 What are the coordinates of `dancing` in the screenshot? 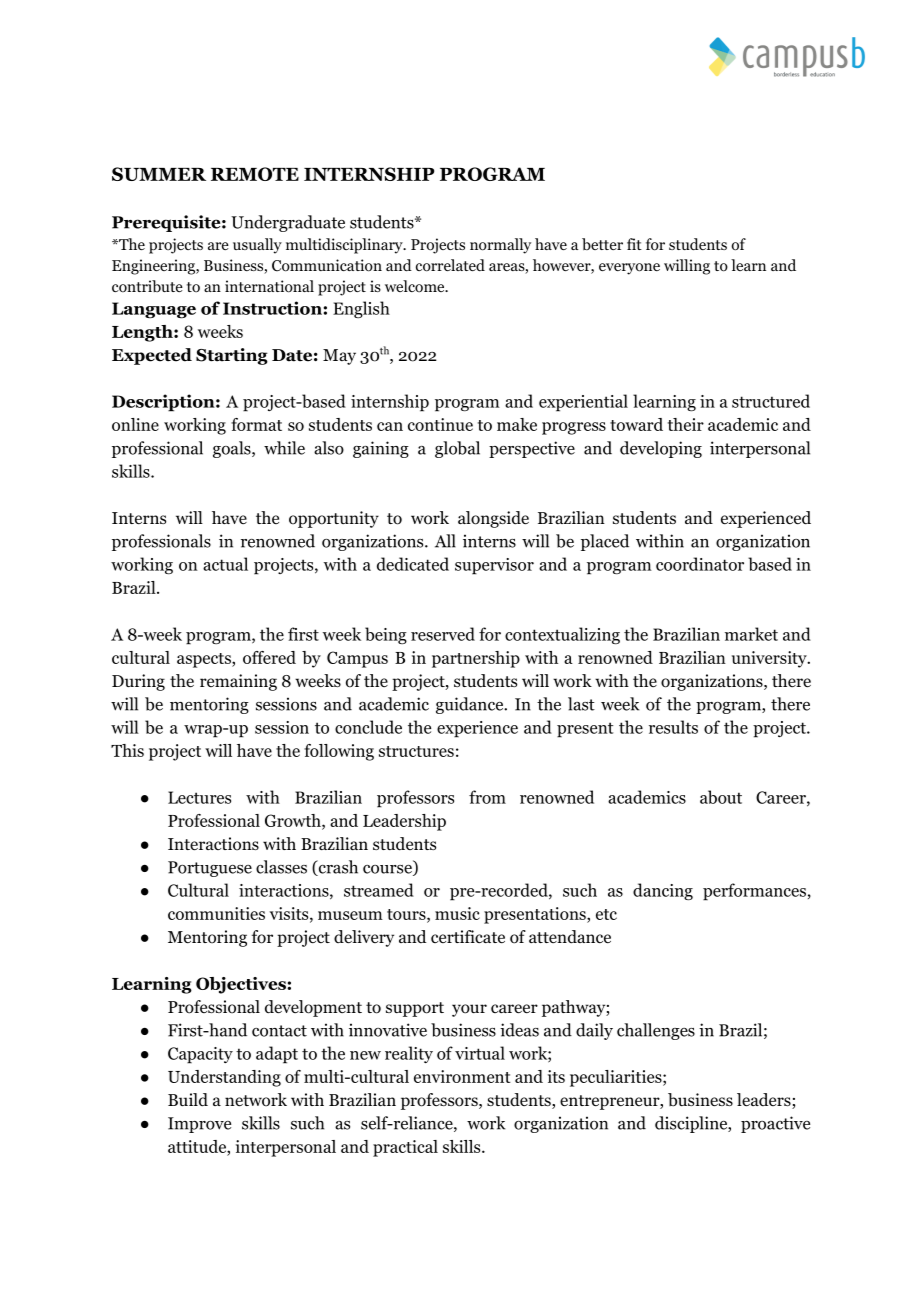 It's located at (663, 891).
